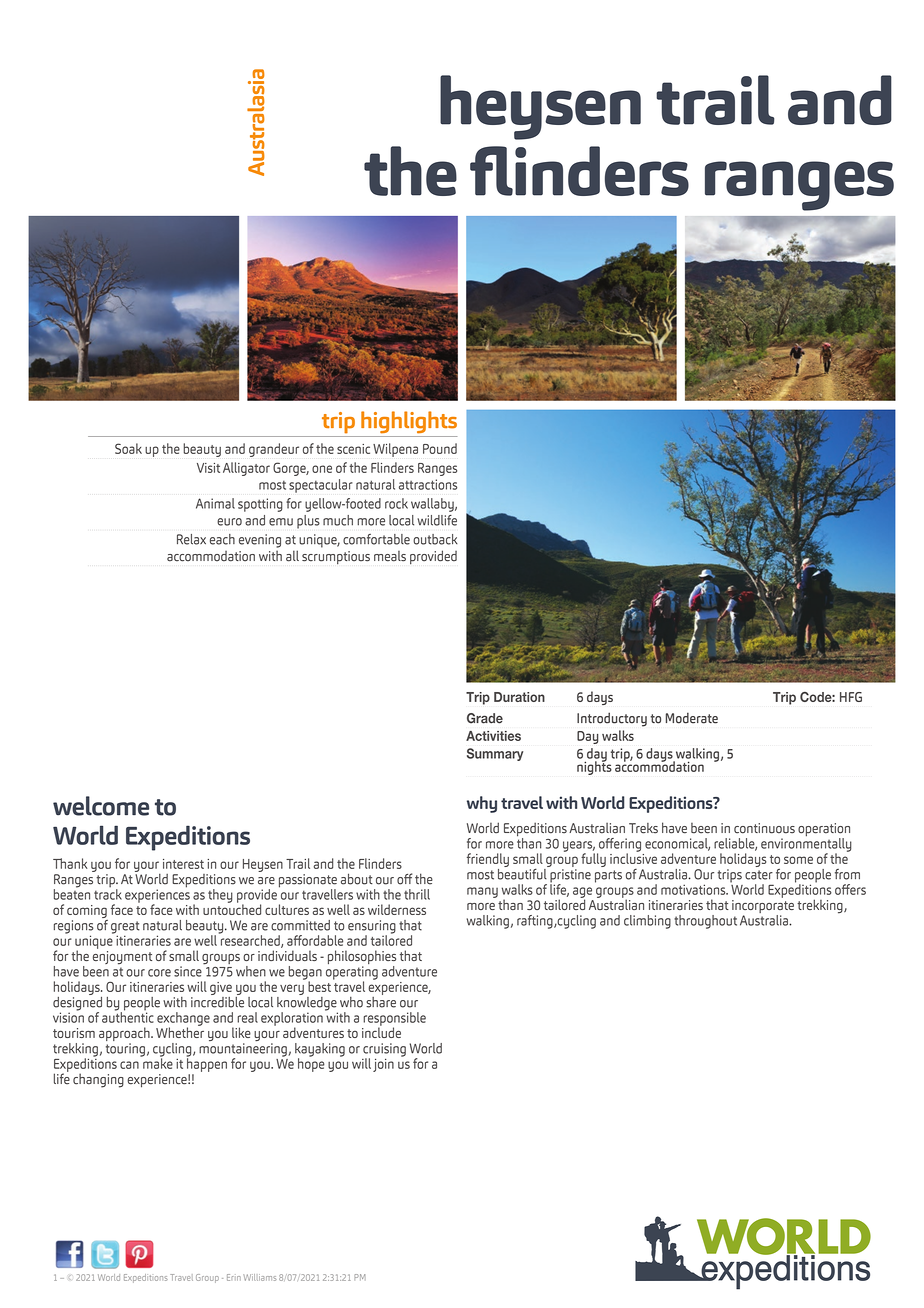 This screenshot has height=1308, width=924. Describe the element at coordinates (428, 484) in the screenshot. I see `attractions` at that location.
